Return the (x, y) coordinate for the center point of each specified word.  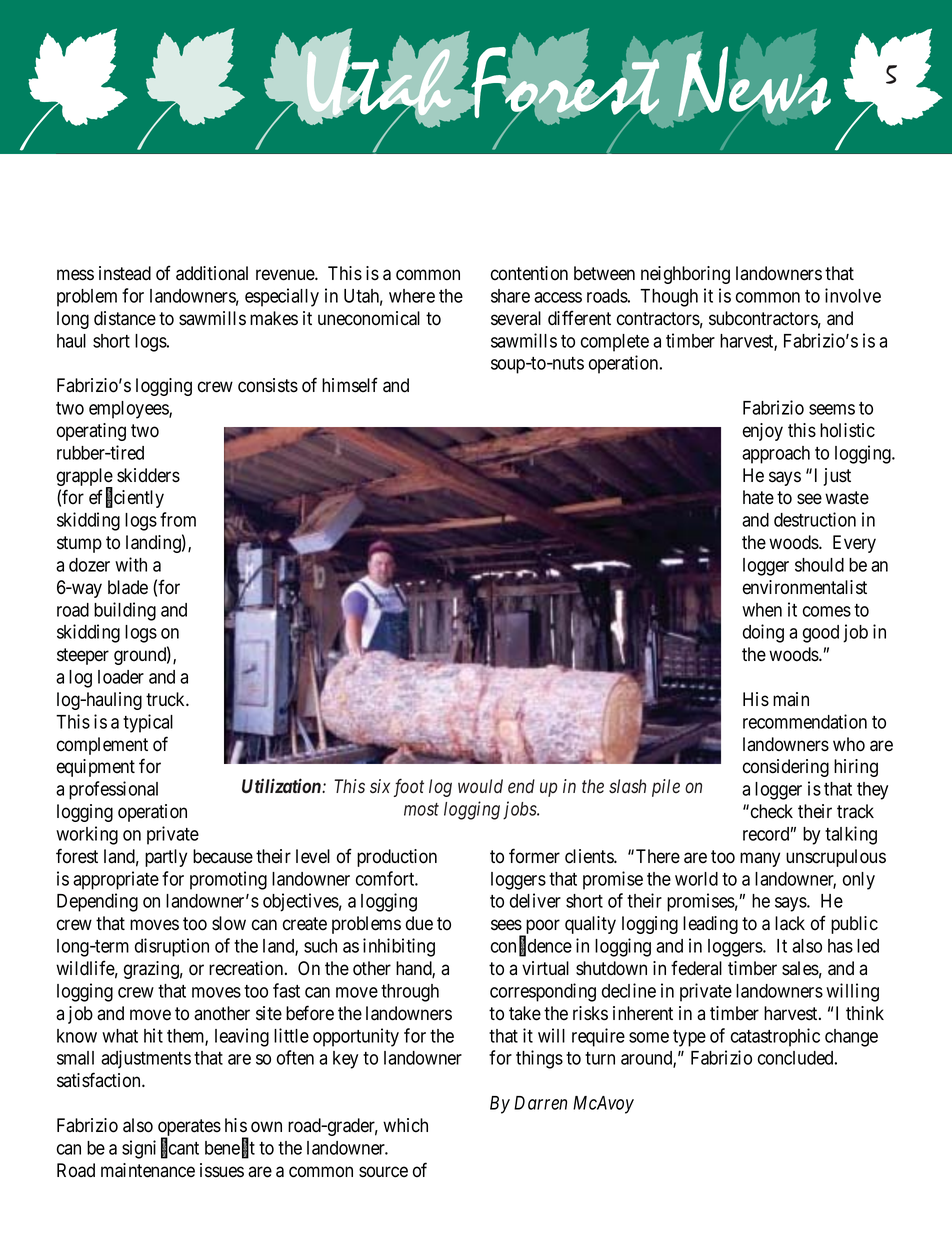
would (480, 786)
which (405, 1125)
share (510, 296)
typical (148, 723)
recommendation (805, 721)
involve (853, 295)
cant (184, 1148)
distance (125, 318)
